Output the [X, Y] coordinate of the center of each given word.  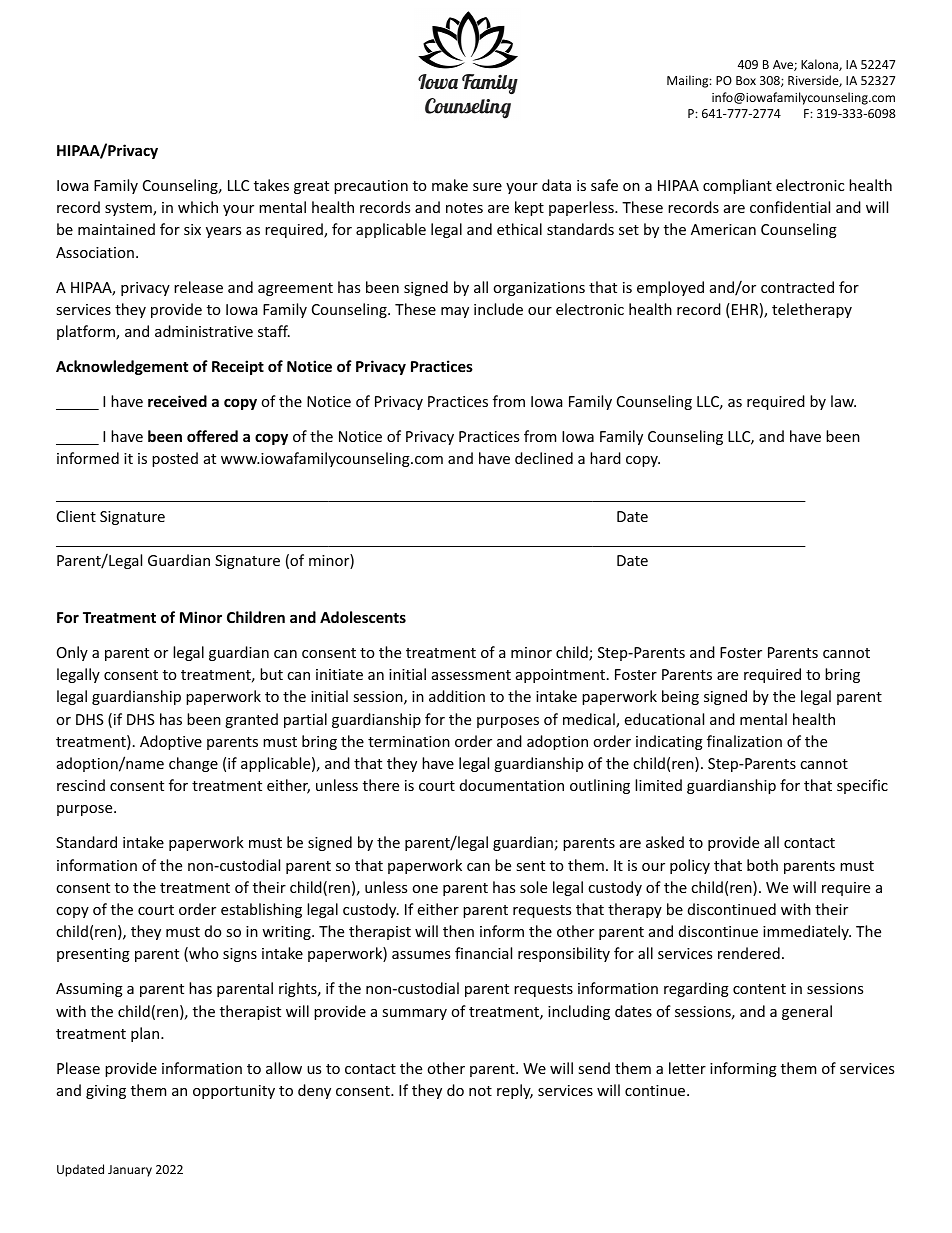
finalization [744, 741]
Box [746, 80]
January [130, 1171]
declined [544, 458]
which [198, 207]
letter [687, 1068]
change [193, 764]
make [450, 185]
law [843, 401]
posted [175, 459]
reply [515, 1091]
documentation [512, 785]
